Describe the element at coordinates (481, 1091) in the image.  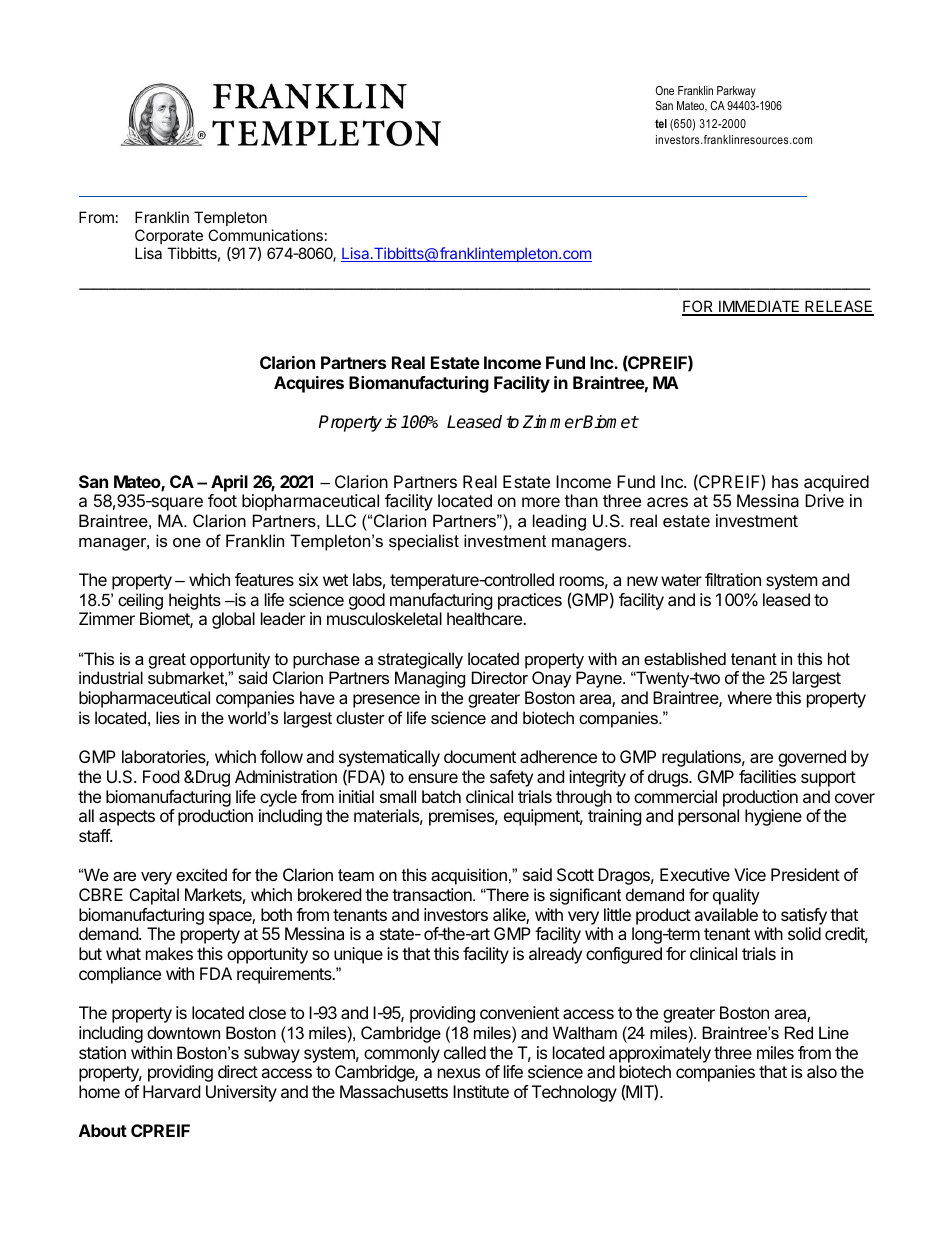
I see `Institute` at that location.
